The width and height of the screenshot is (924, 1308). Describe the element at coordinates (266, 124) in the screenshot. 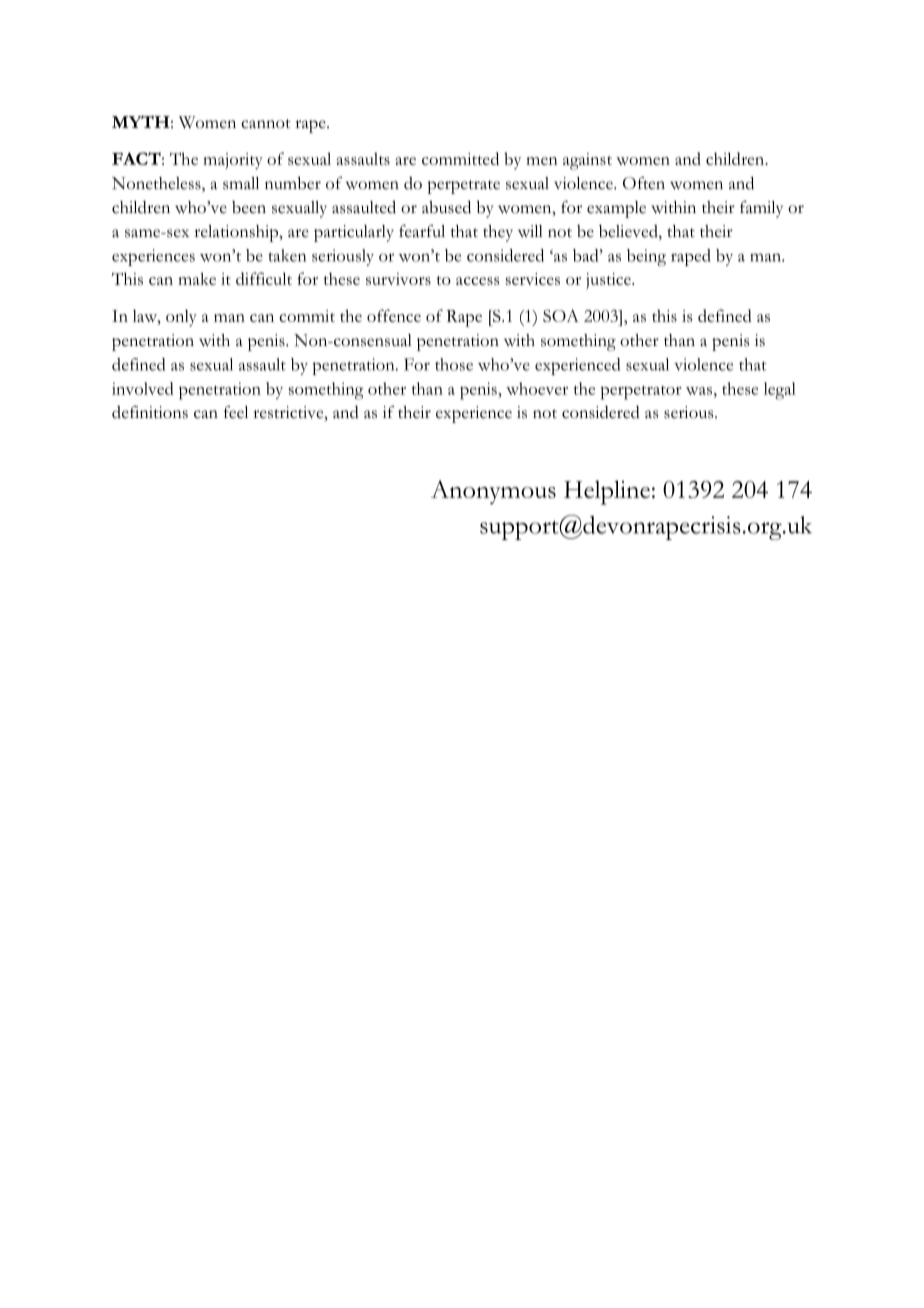

I see `cannot` at that location.
